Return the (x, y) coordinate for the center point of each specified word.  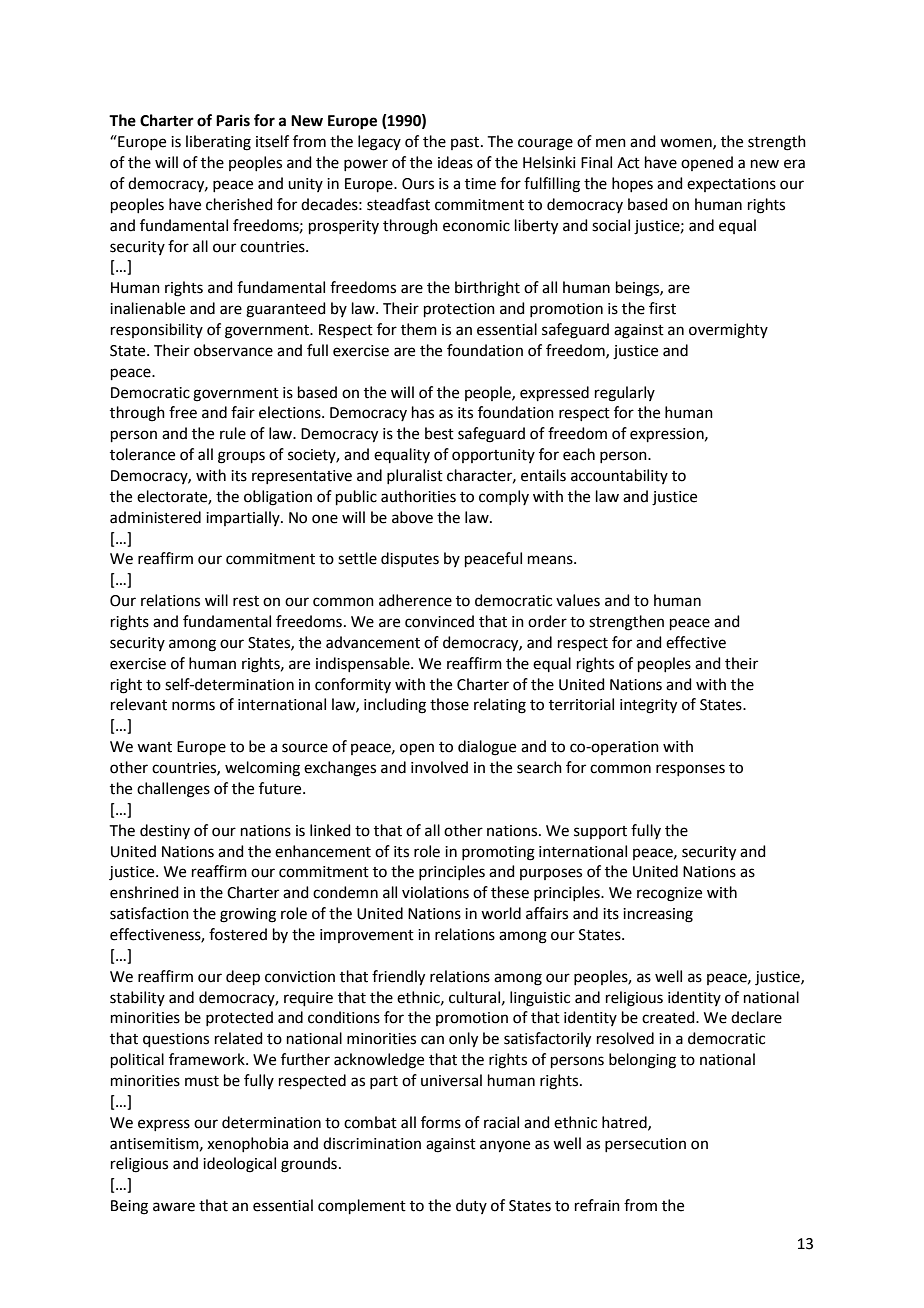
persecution (645, 1145)
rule (233, 433)
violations (435, 892)
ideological (239, 1165)
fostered (238, 934)
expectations (731, 185)
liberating (218, 143)
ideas (455, 162)
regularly (625, 394)
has (423, 412)
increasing (658, 915)
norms (193, 706)
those (449, 704)
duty (471, 1206)
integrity (648, 706)
